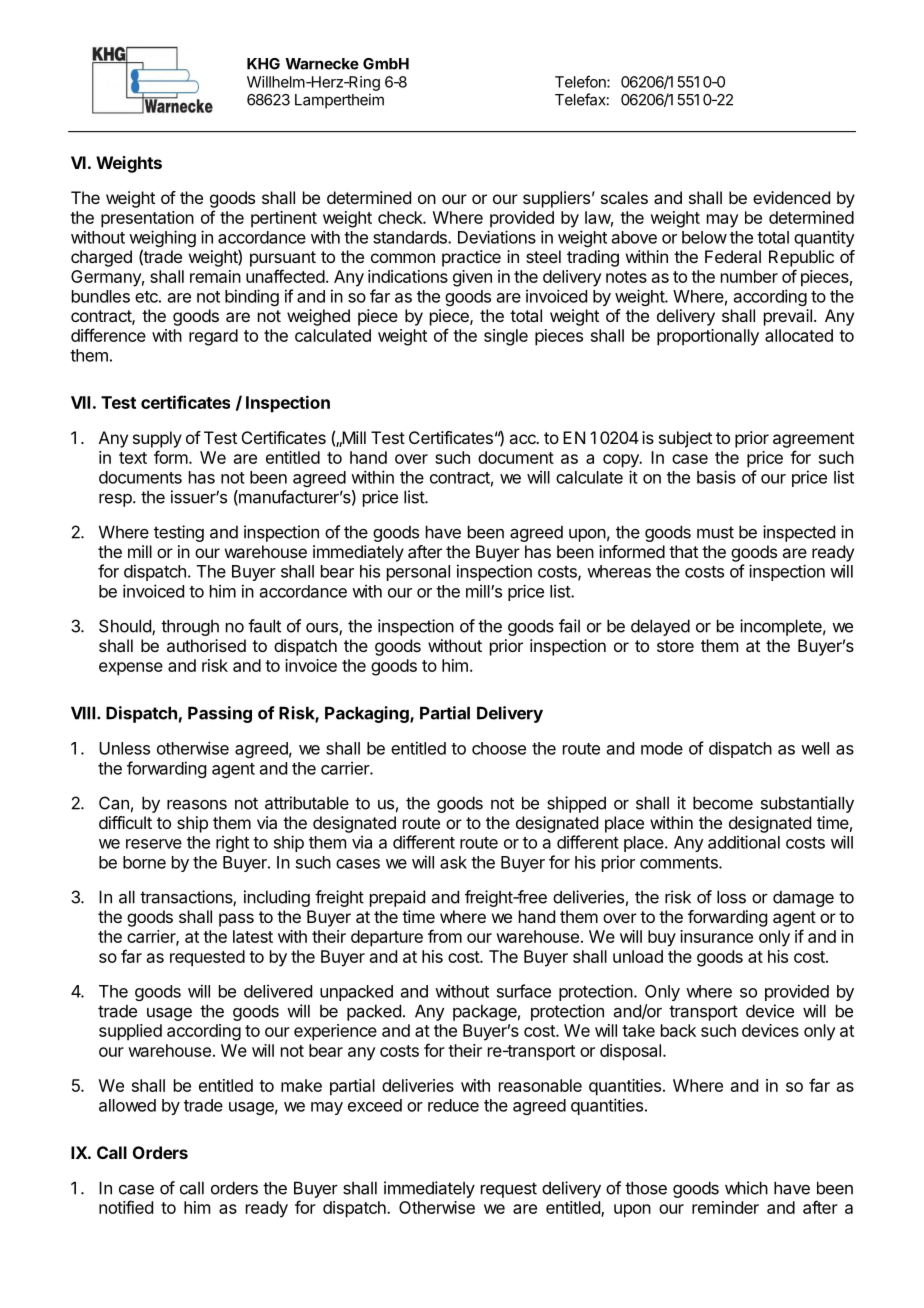 The height and width of the screenshot is (1308, 924). What do you see at coordinates (418, 573) in the screenshot?
I see `personal` at bounding box center [418, 573].
